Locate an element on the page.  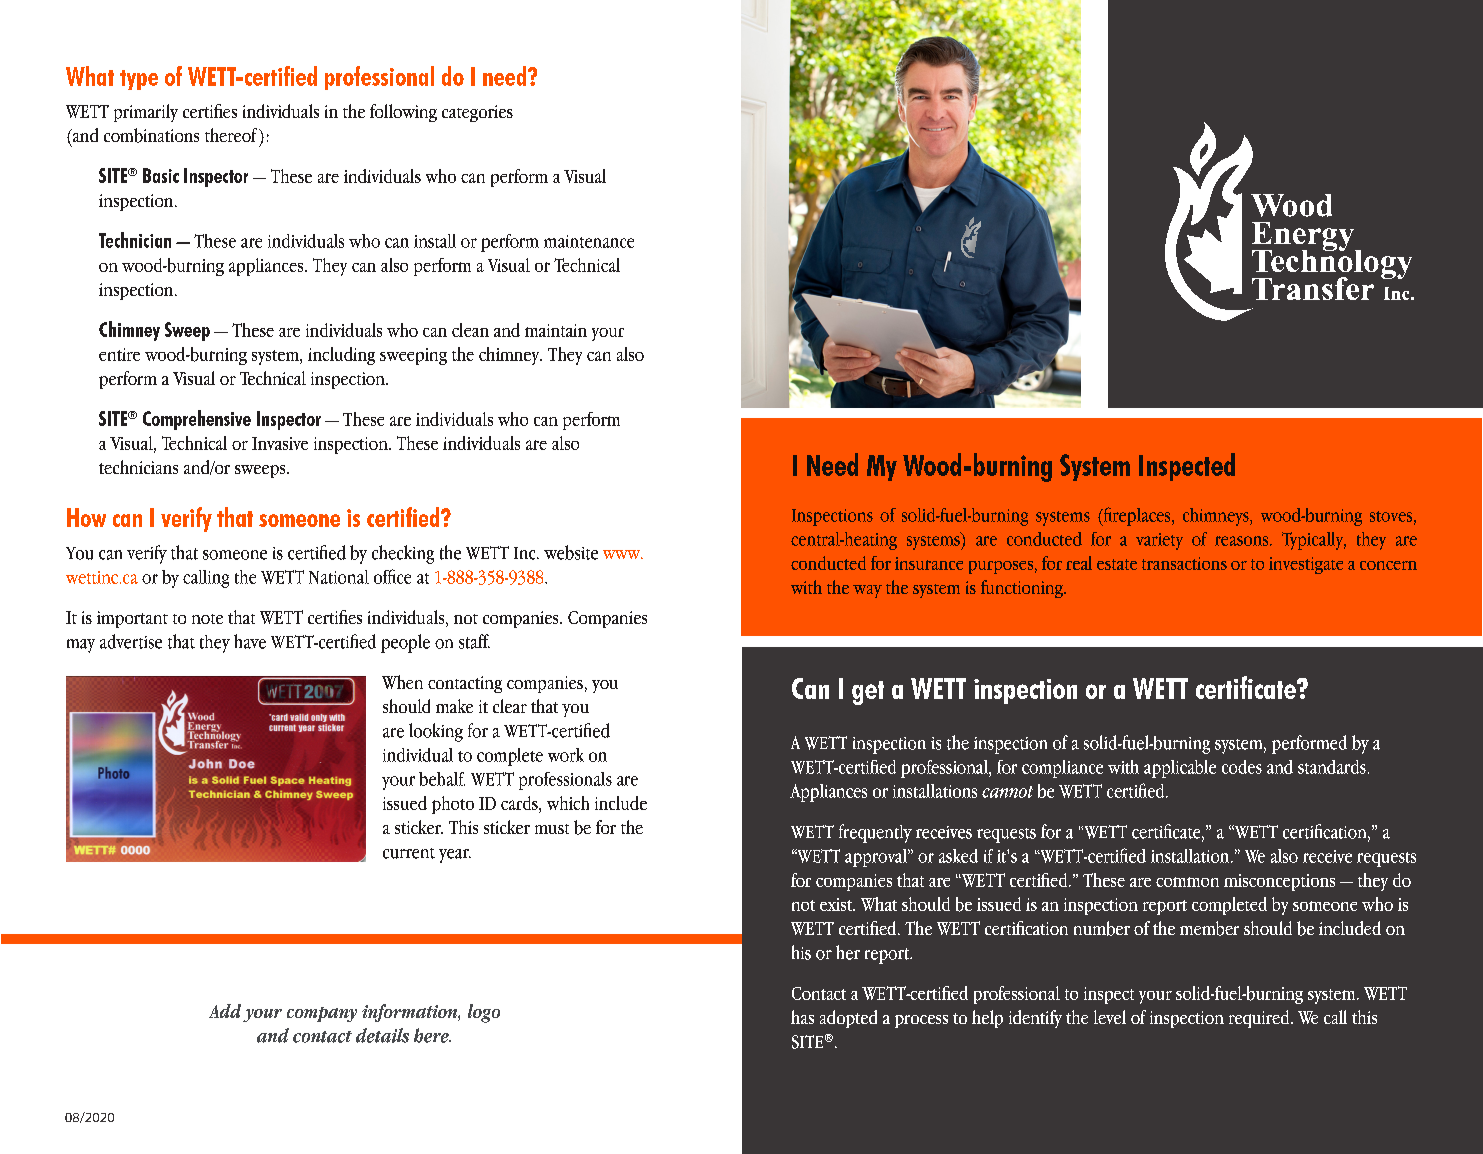
www is located at coordinates (623, 554).
